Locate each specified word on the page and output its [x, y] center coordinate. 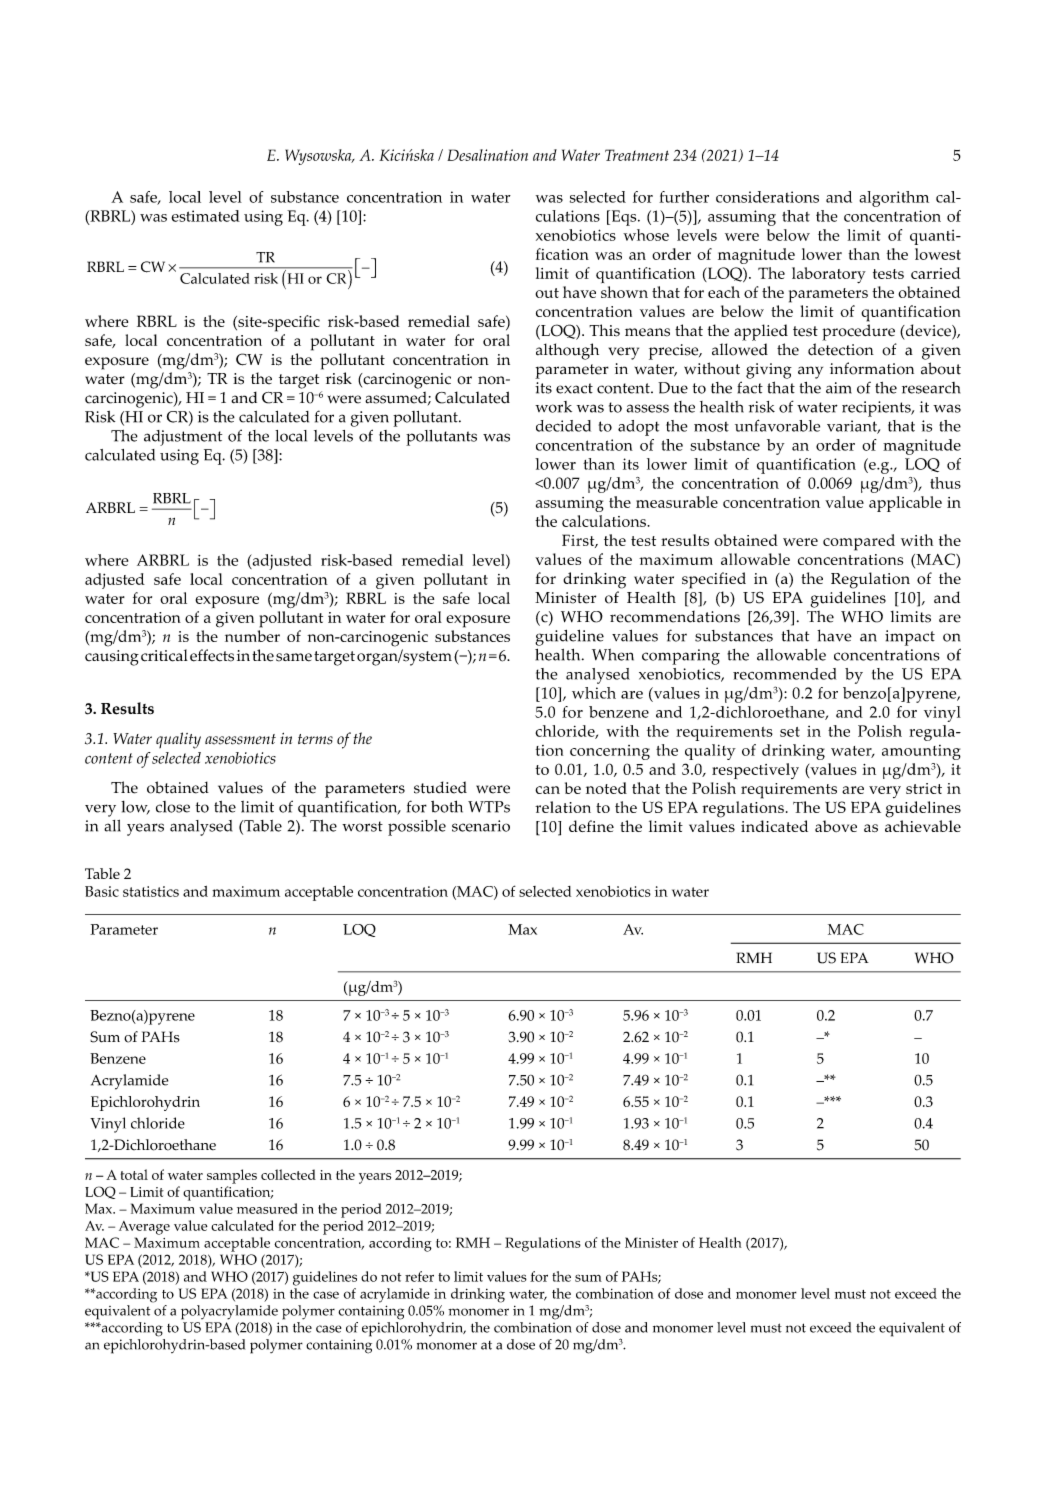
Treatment [637, 155]
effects [212, 655]
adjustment [183, 438]
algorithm [894, 199]
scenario [481, 826]
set [790, 732]
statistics [151, 891]
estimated [206, 216]
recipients [877, 409]
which [594, 693]
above [836, 826]
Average [144, 1228]
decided [563, 426]
